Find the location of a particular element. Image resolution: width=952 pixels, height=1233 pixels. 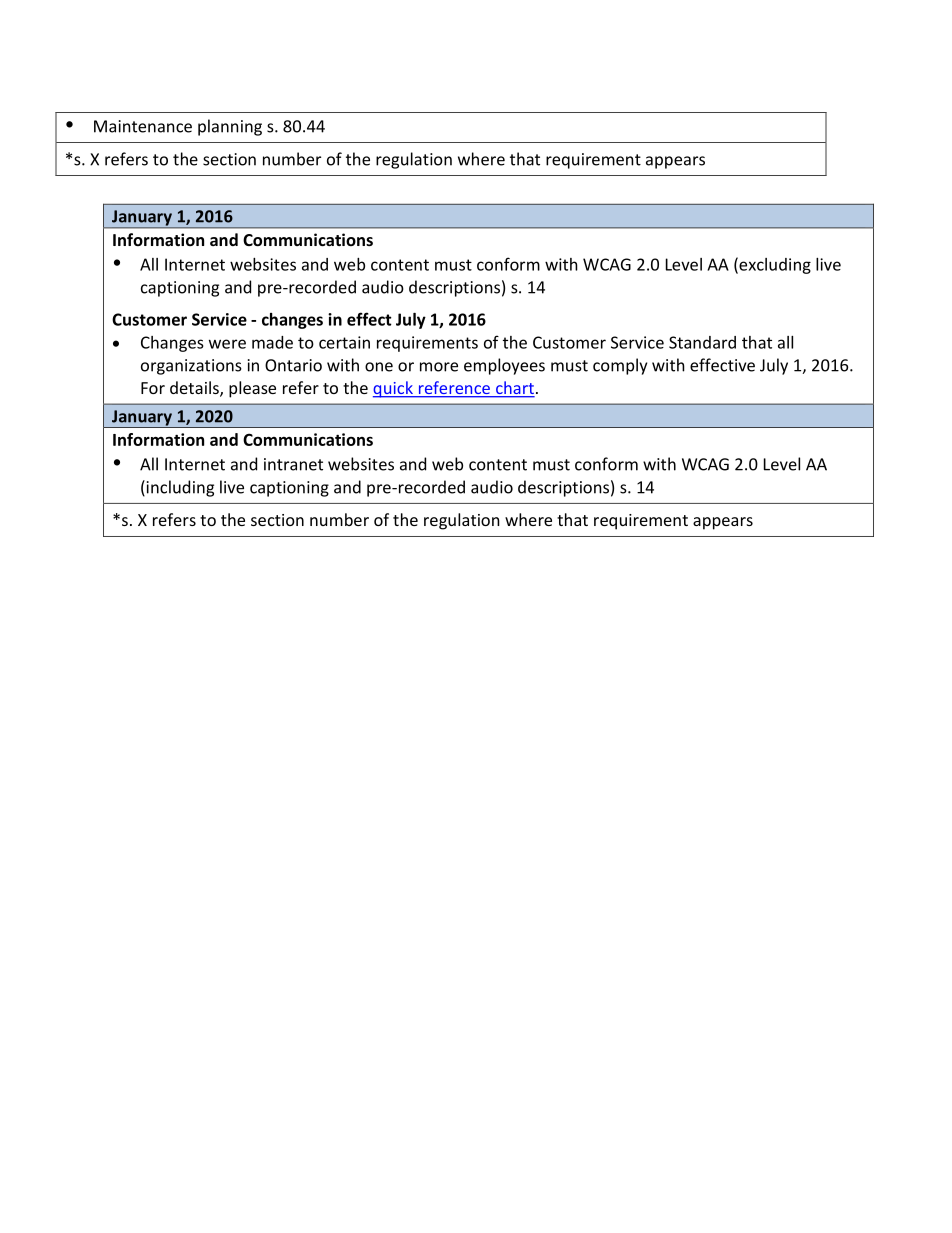

Standard is located at coordinates (702, 342).
